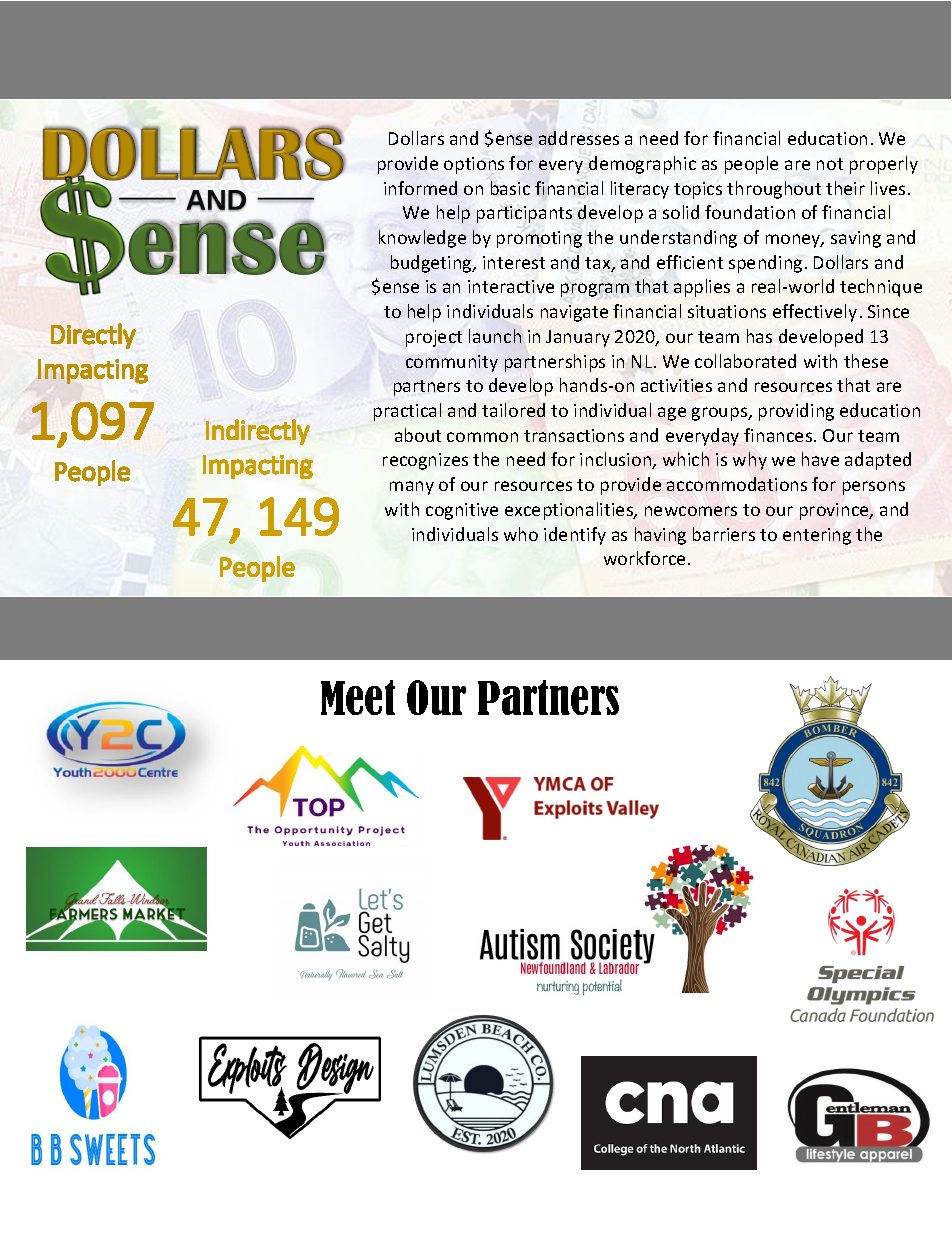 This screenshot has height=1233, width=952. Describe the element at coordinates (407, 412) in the screenshot. I see `practical` at that location.
